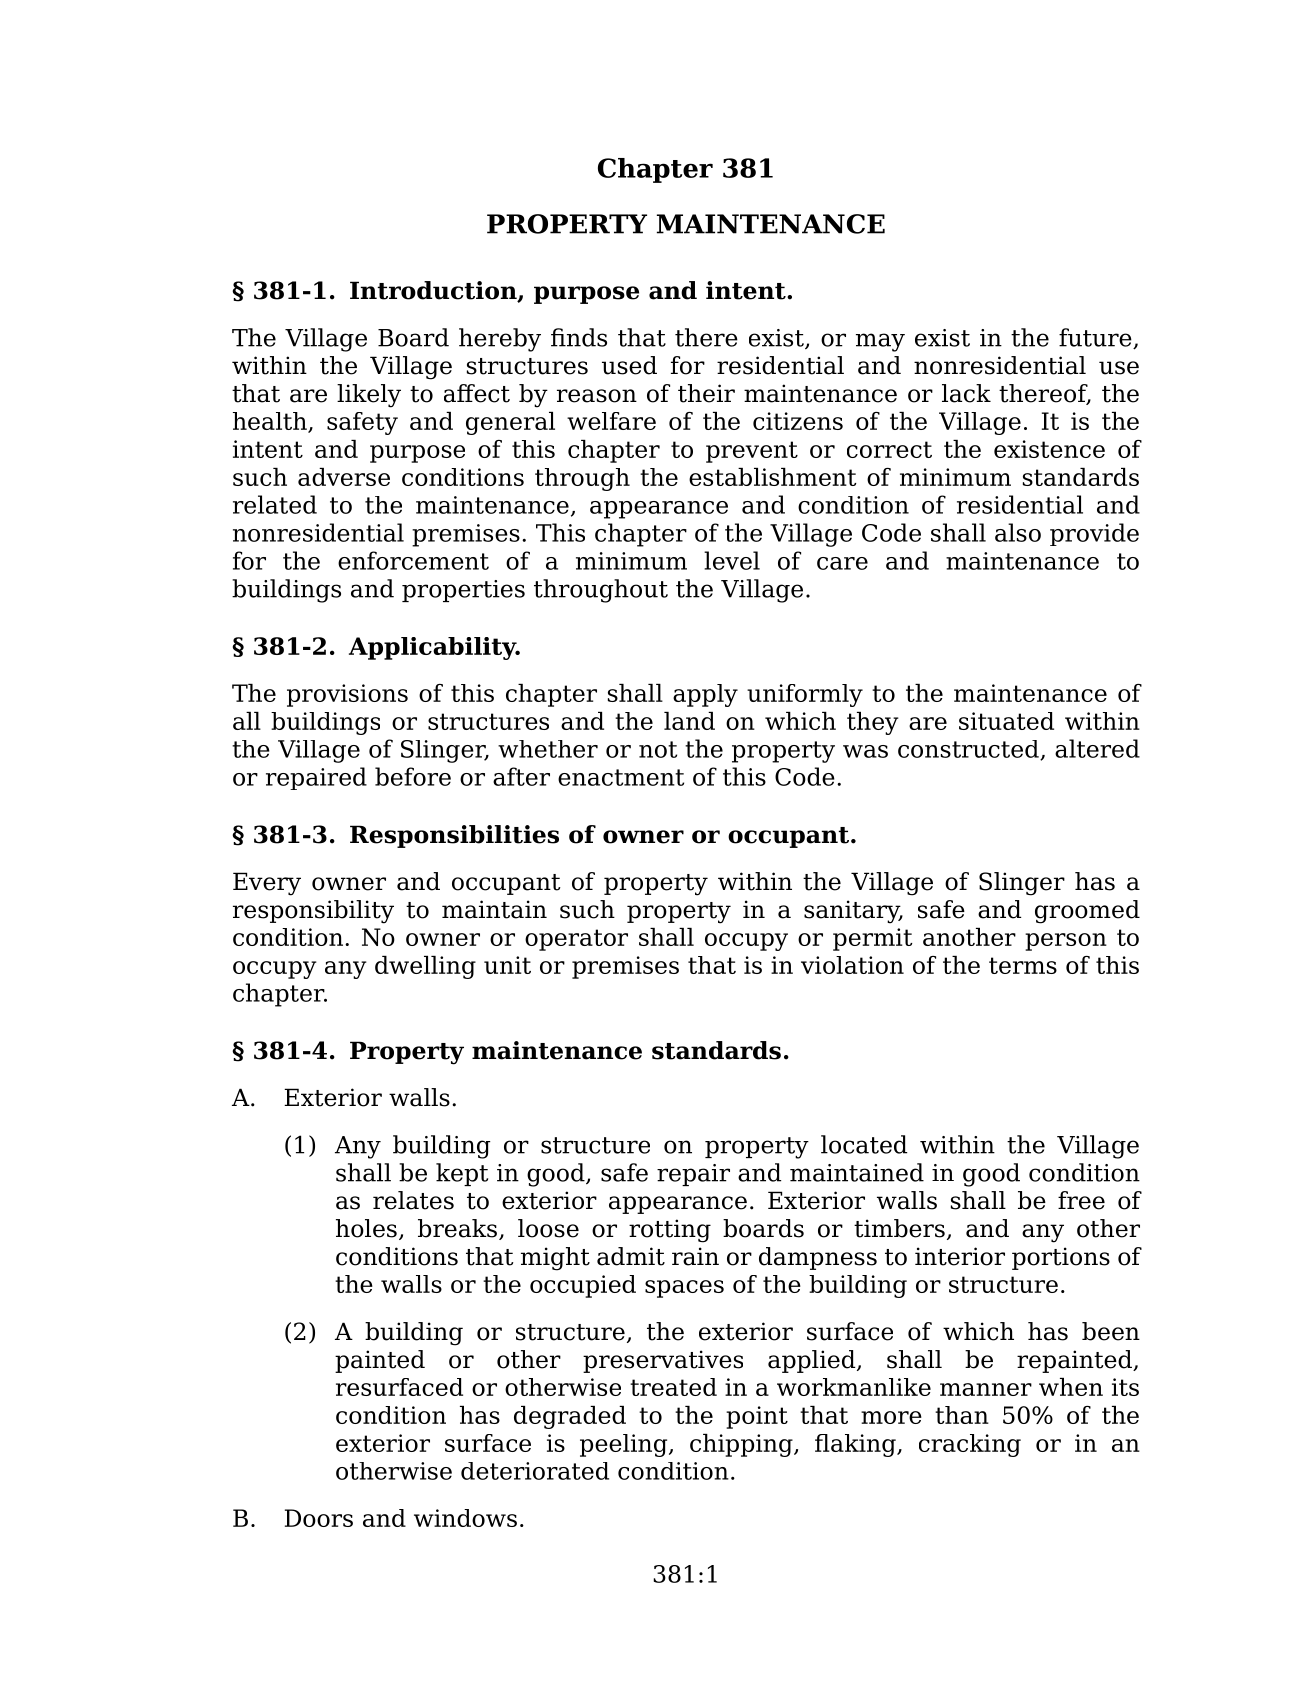  I want to click on responsibility, so click(313, 912).
